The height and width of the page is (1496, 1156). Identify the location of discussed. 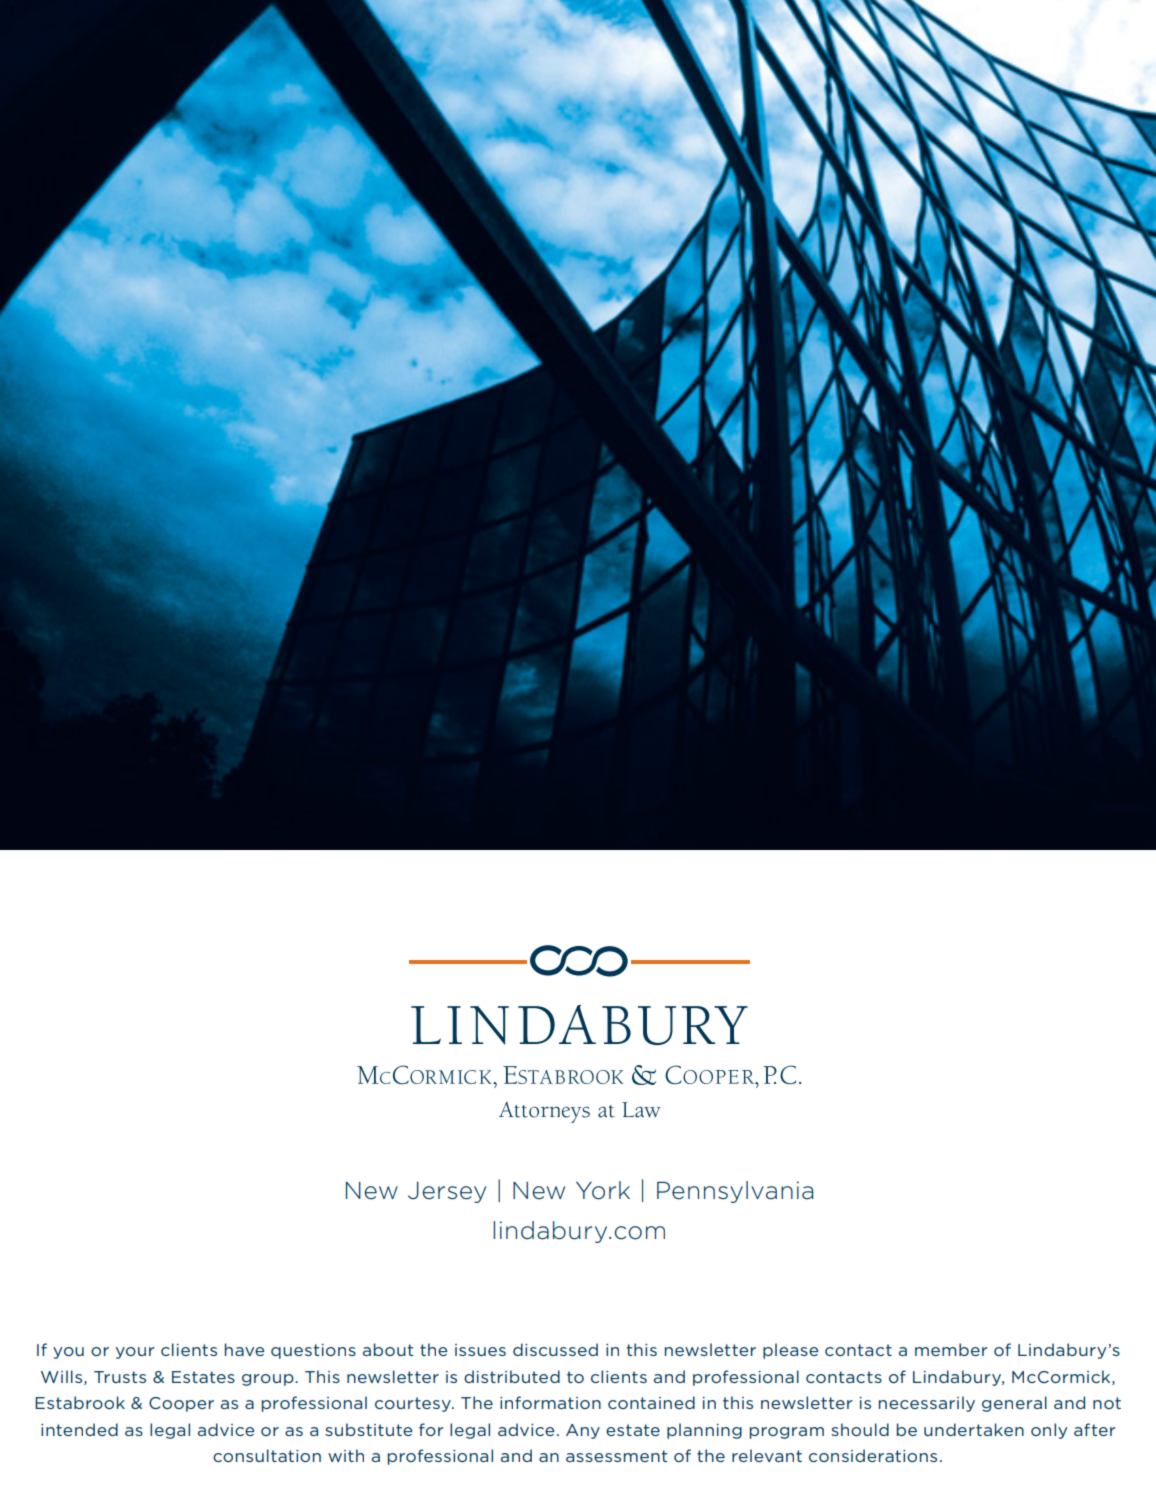
(555, 1349).
